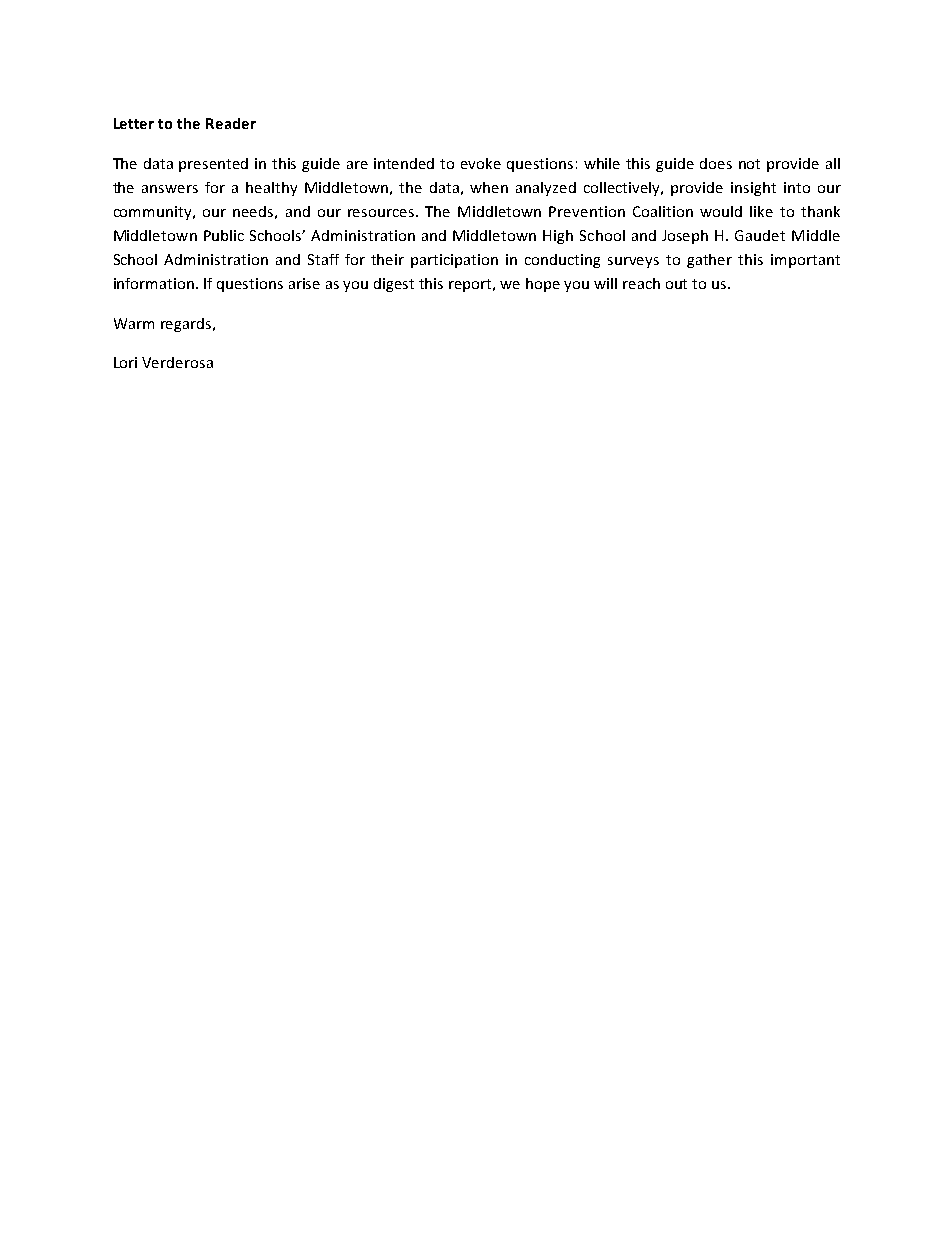 Image resolution: width=952 pixels, height=1233 pixels. What do you see at coordinates (543, 285) in the image?
I see `hope` at bounding box center [543, 285].
